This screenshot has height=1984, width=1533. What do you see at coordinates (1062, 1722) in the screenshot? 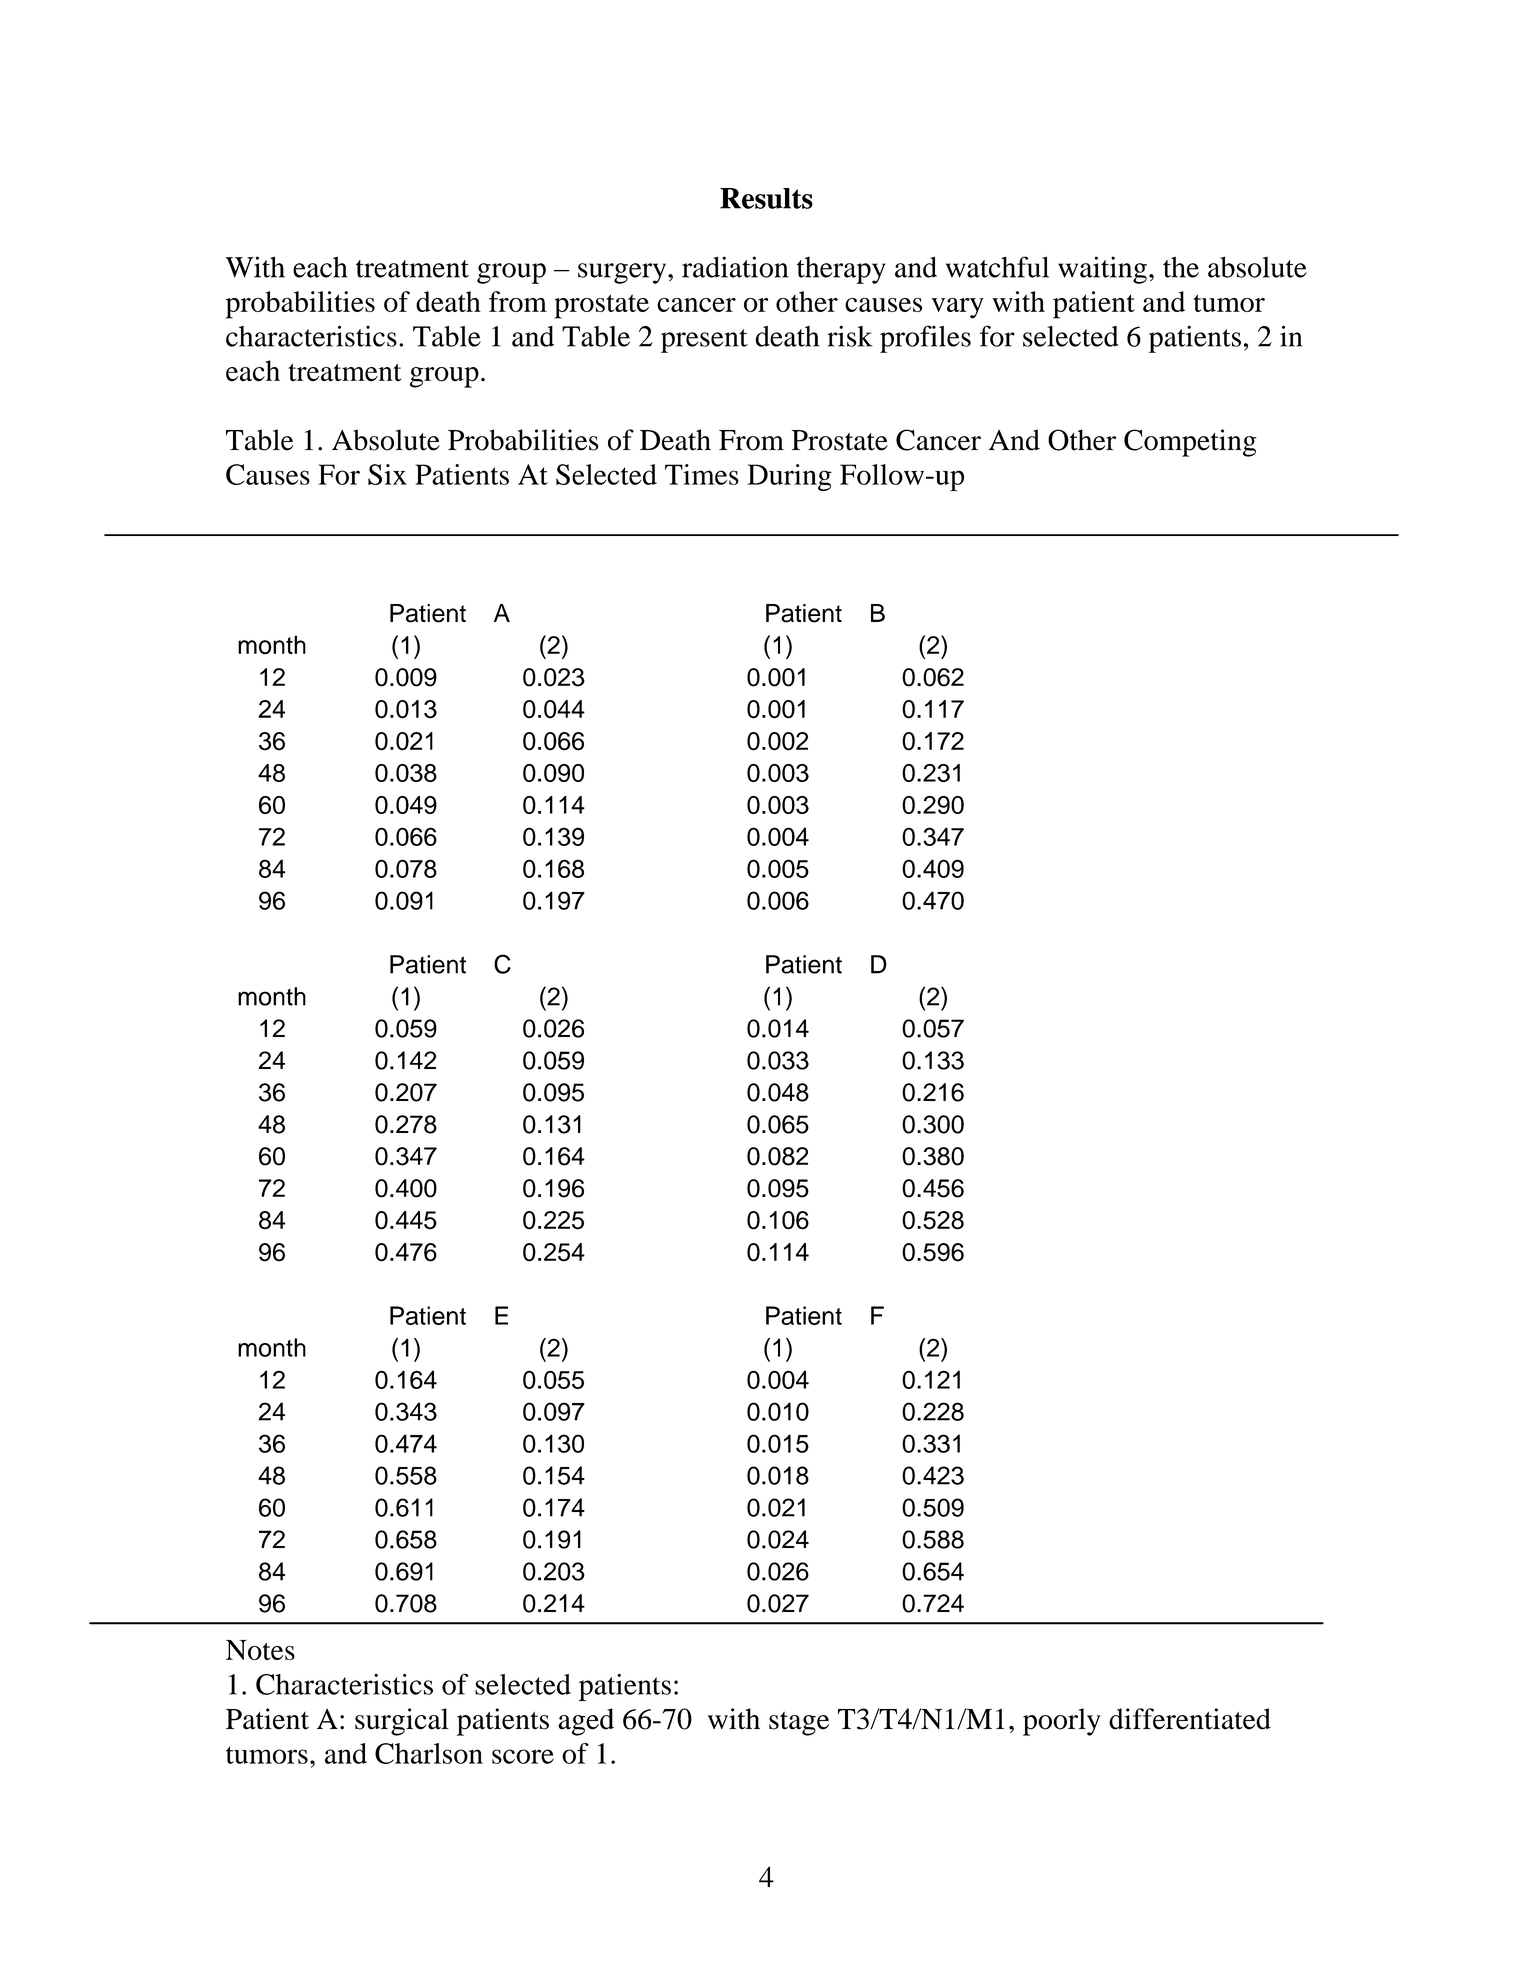
I see `poorly` at bounding box center [1062, 1722].
